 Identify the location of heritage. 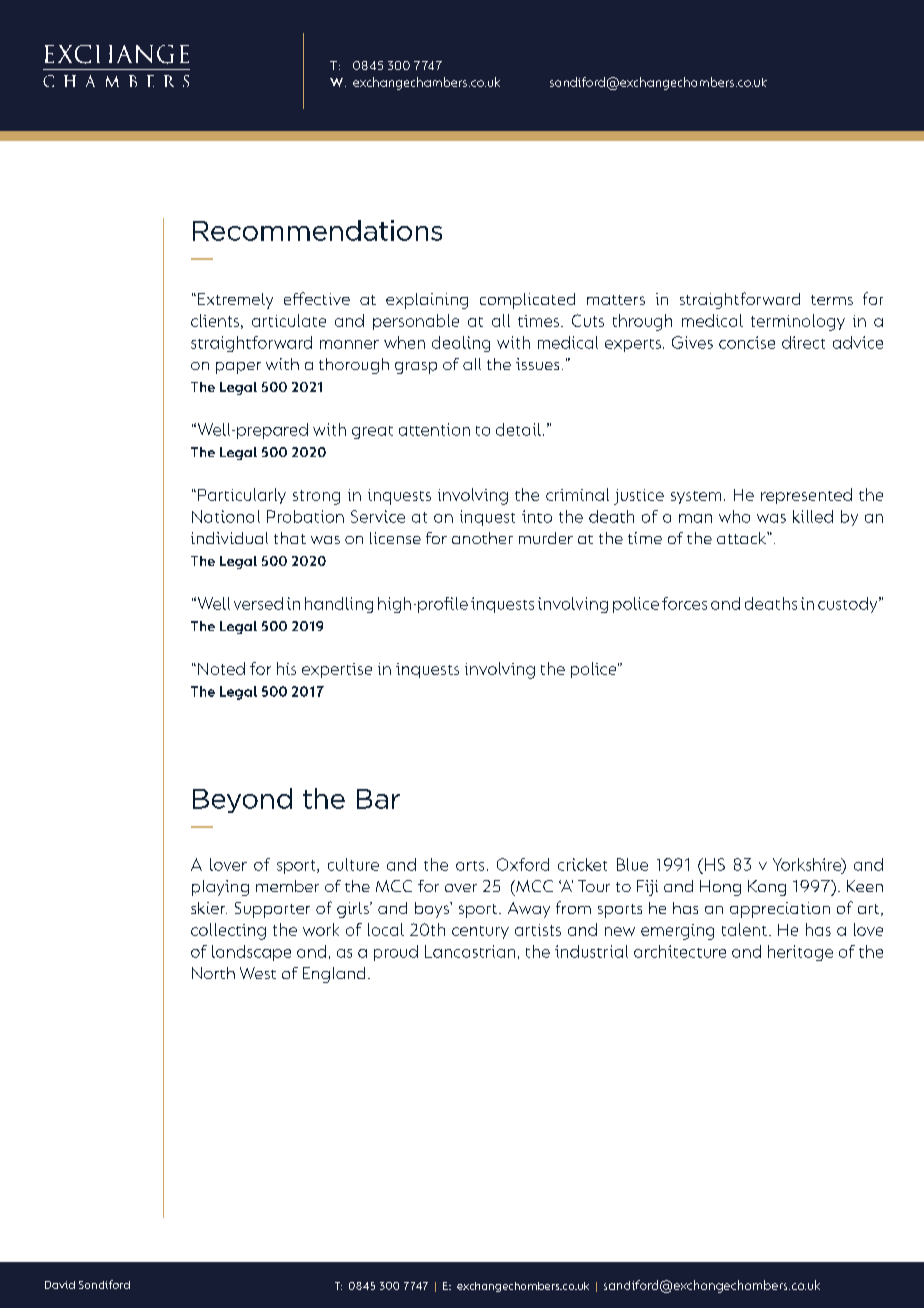
(800, 953).
